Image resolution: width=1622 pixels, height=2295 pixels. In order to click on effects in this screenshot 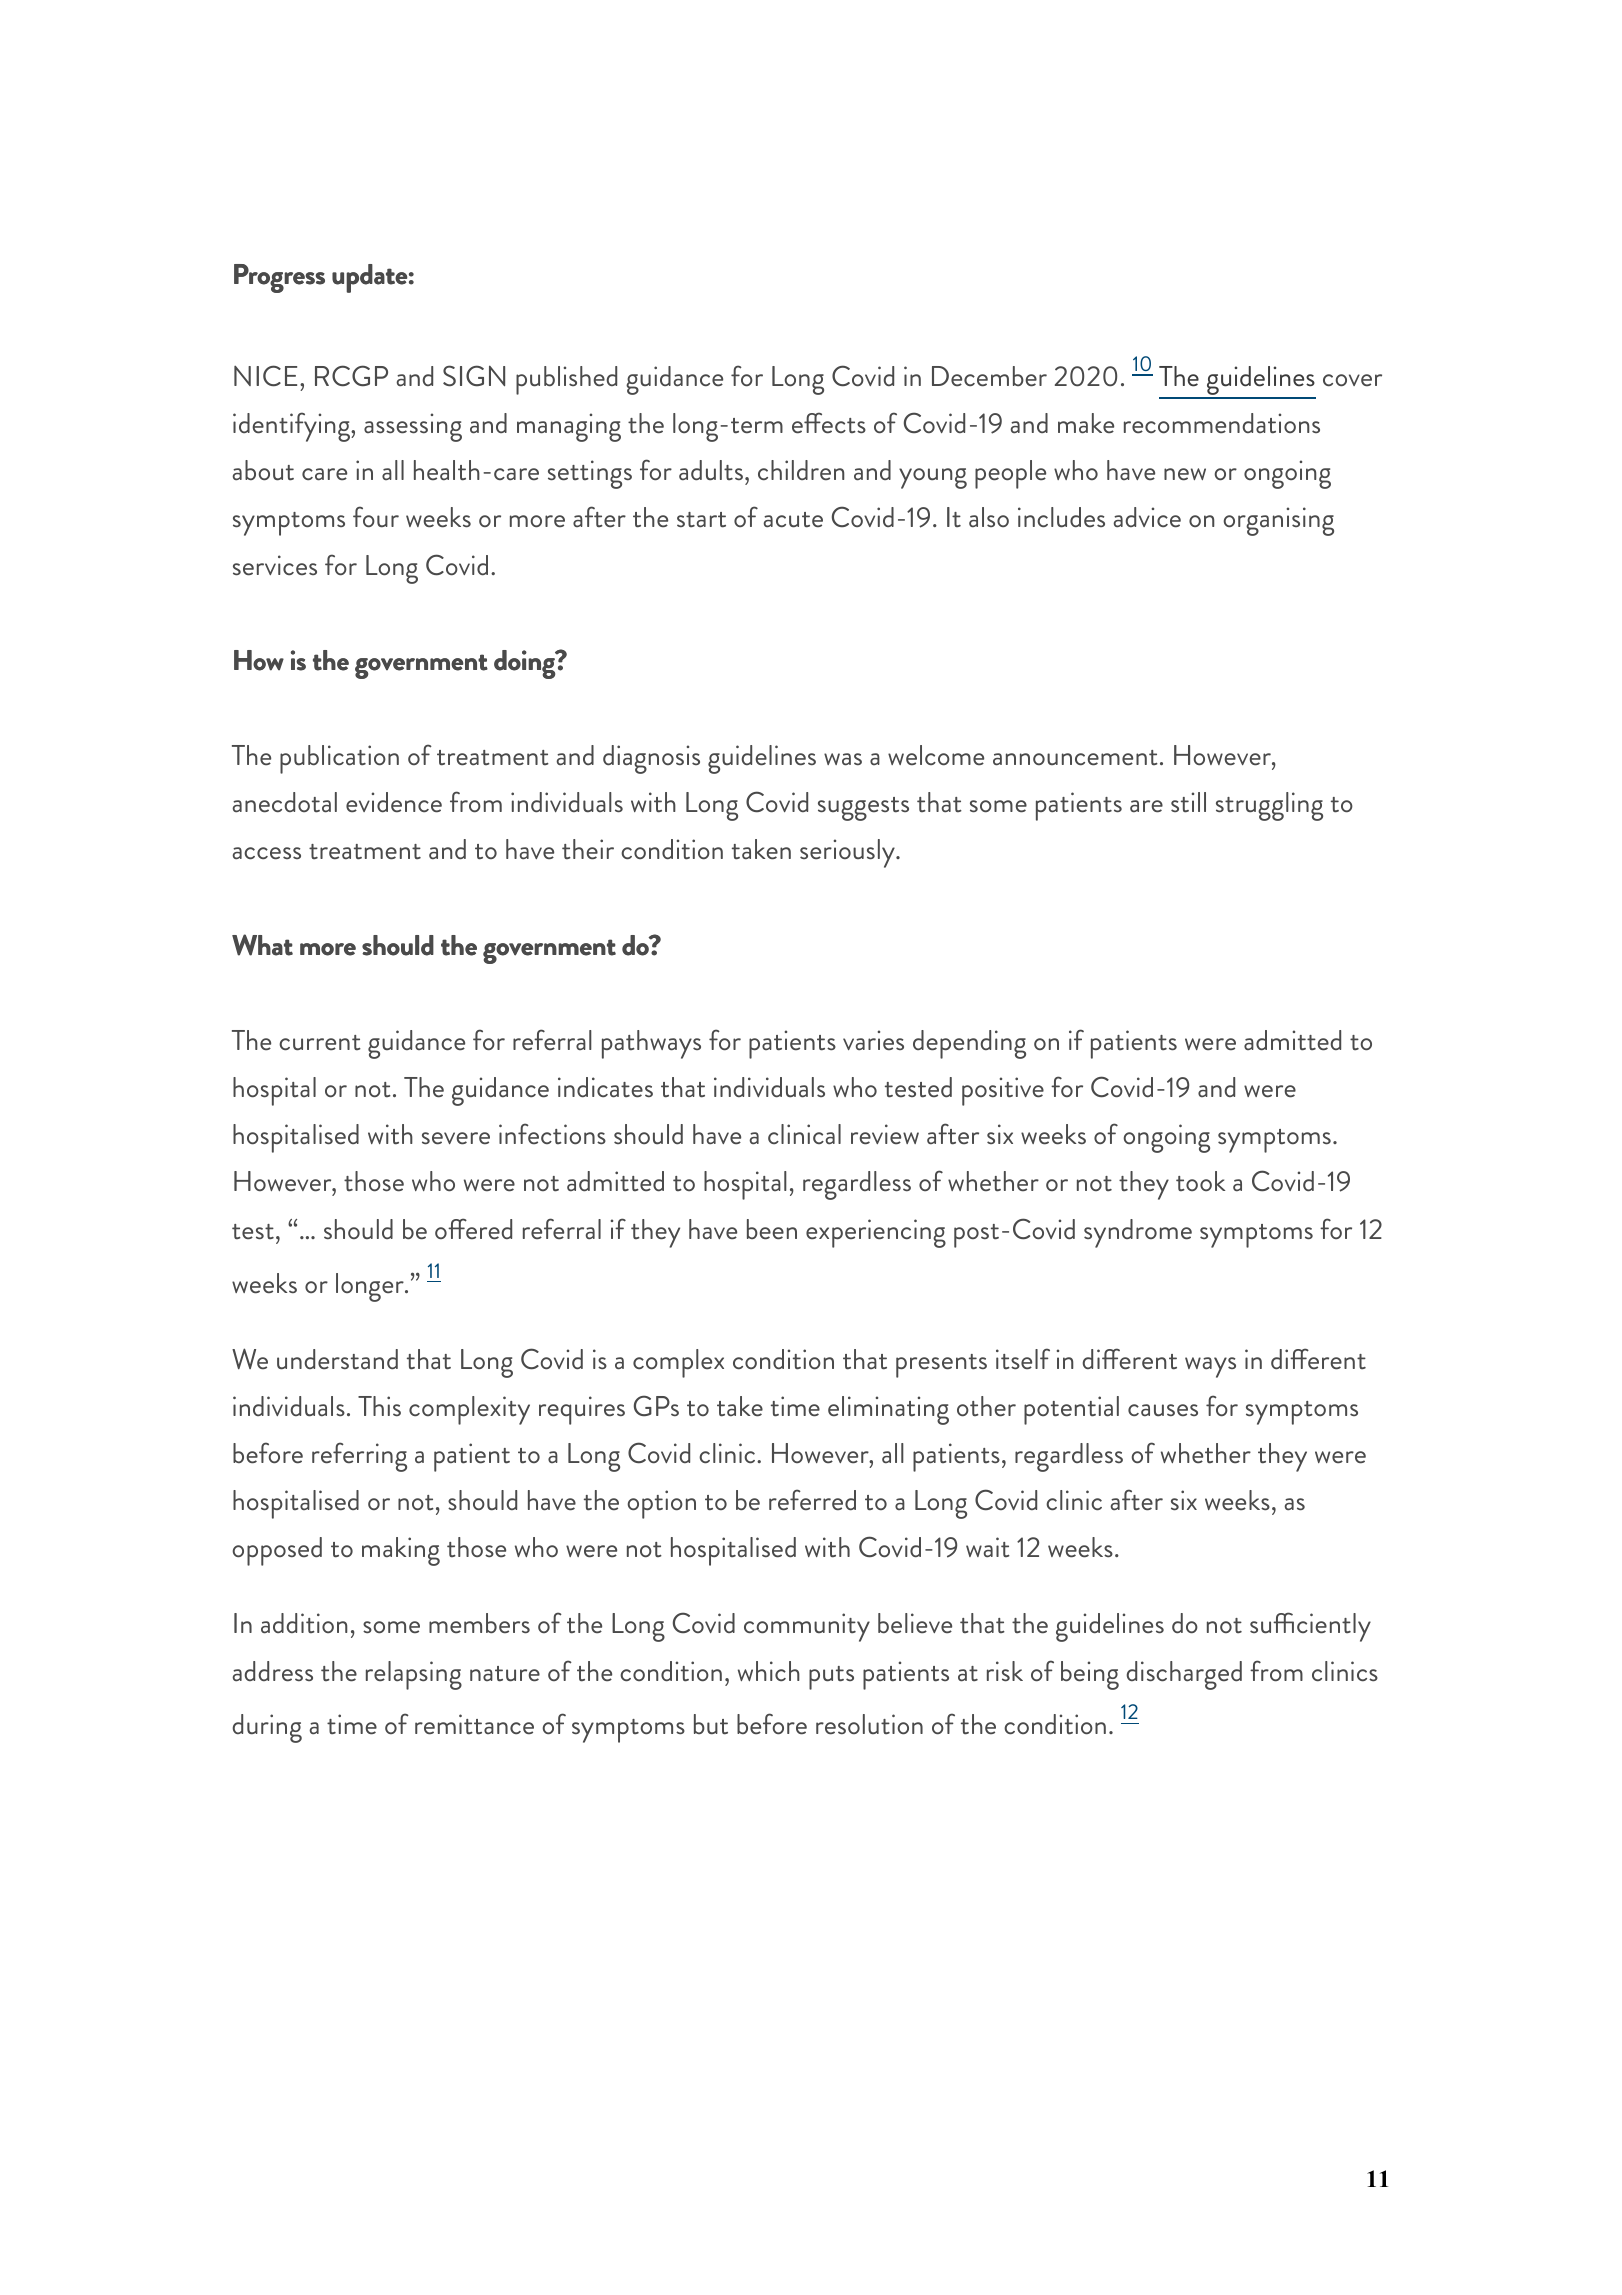, I will do `click(829, 423)`.
